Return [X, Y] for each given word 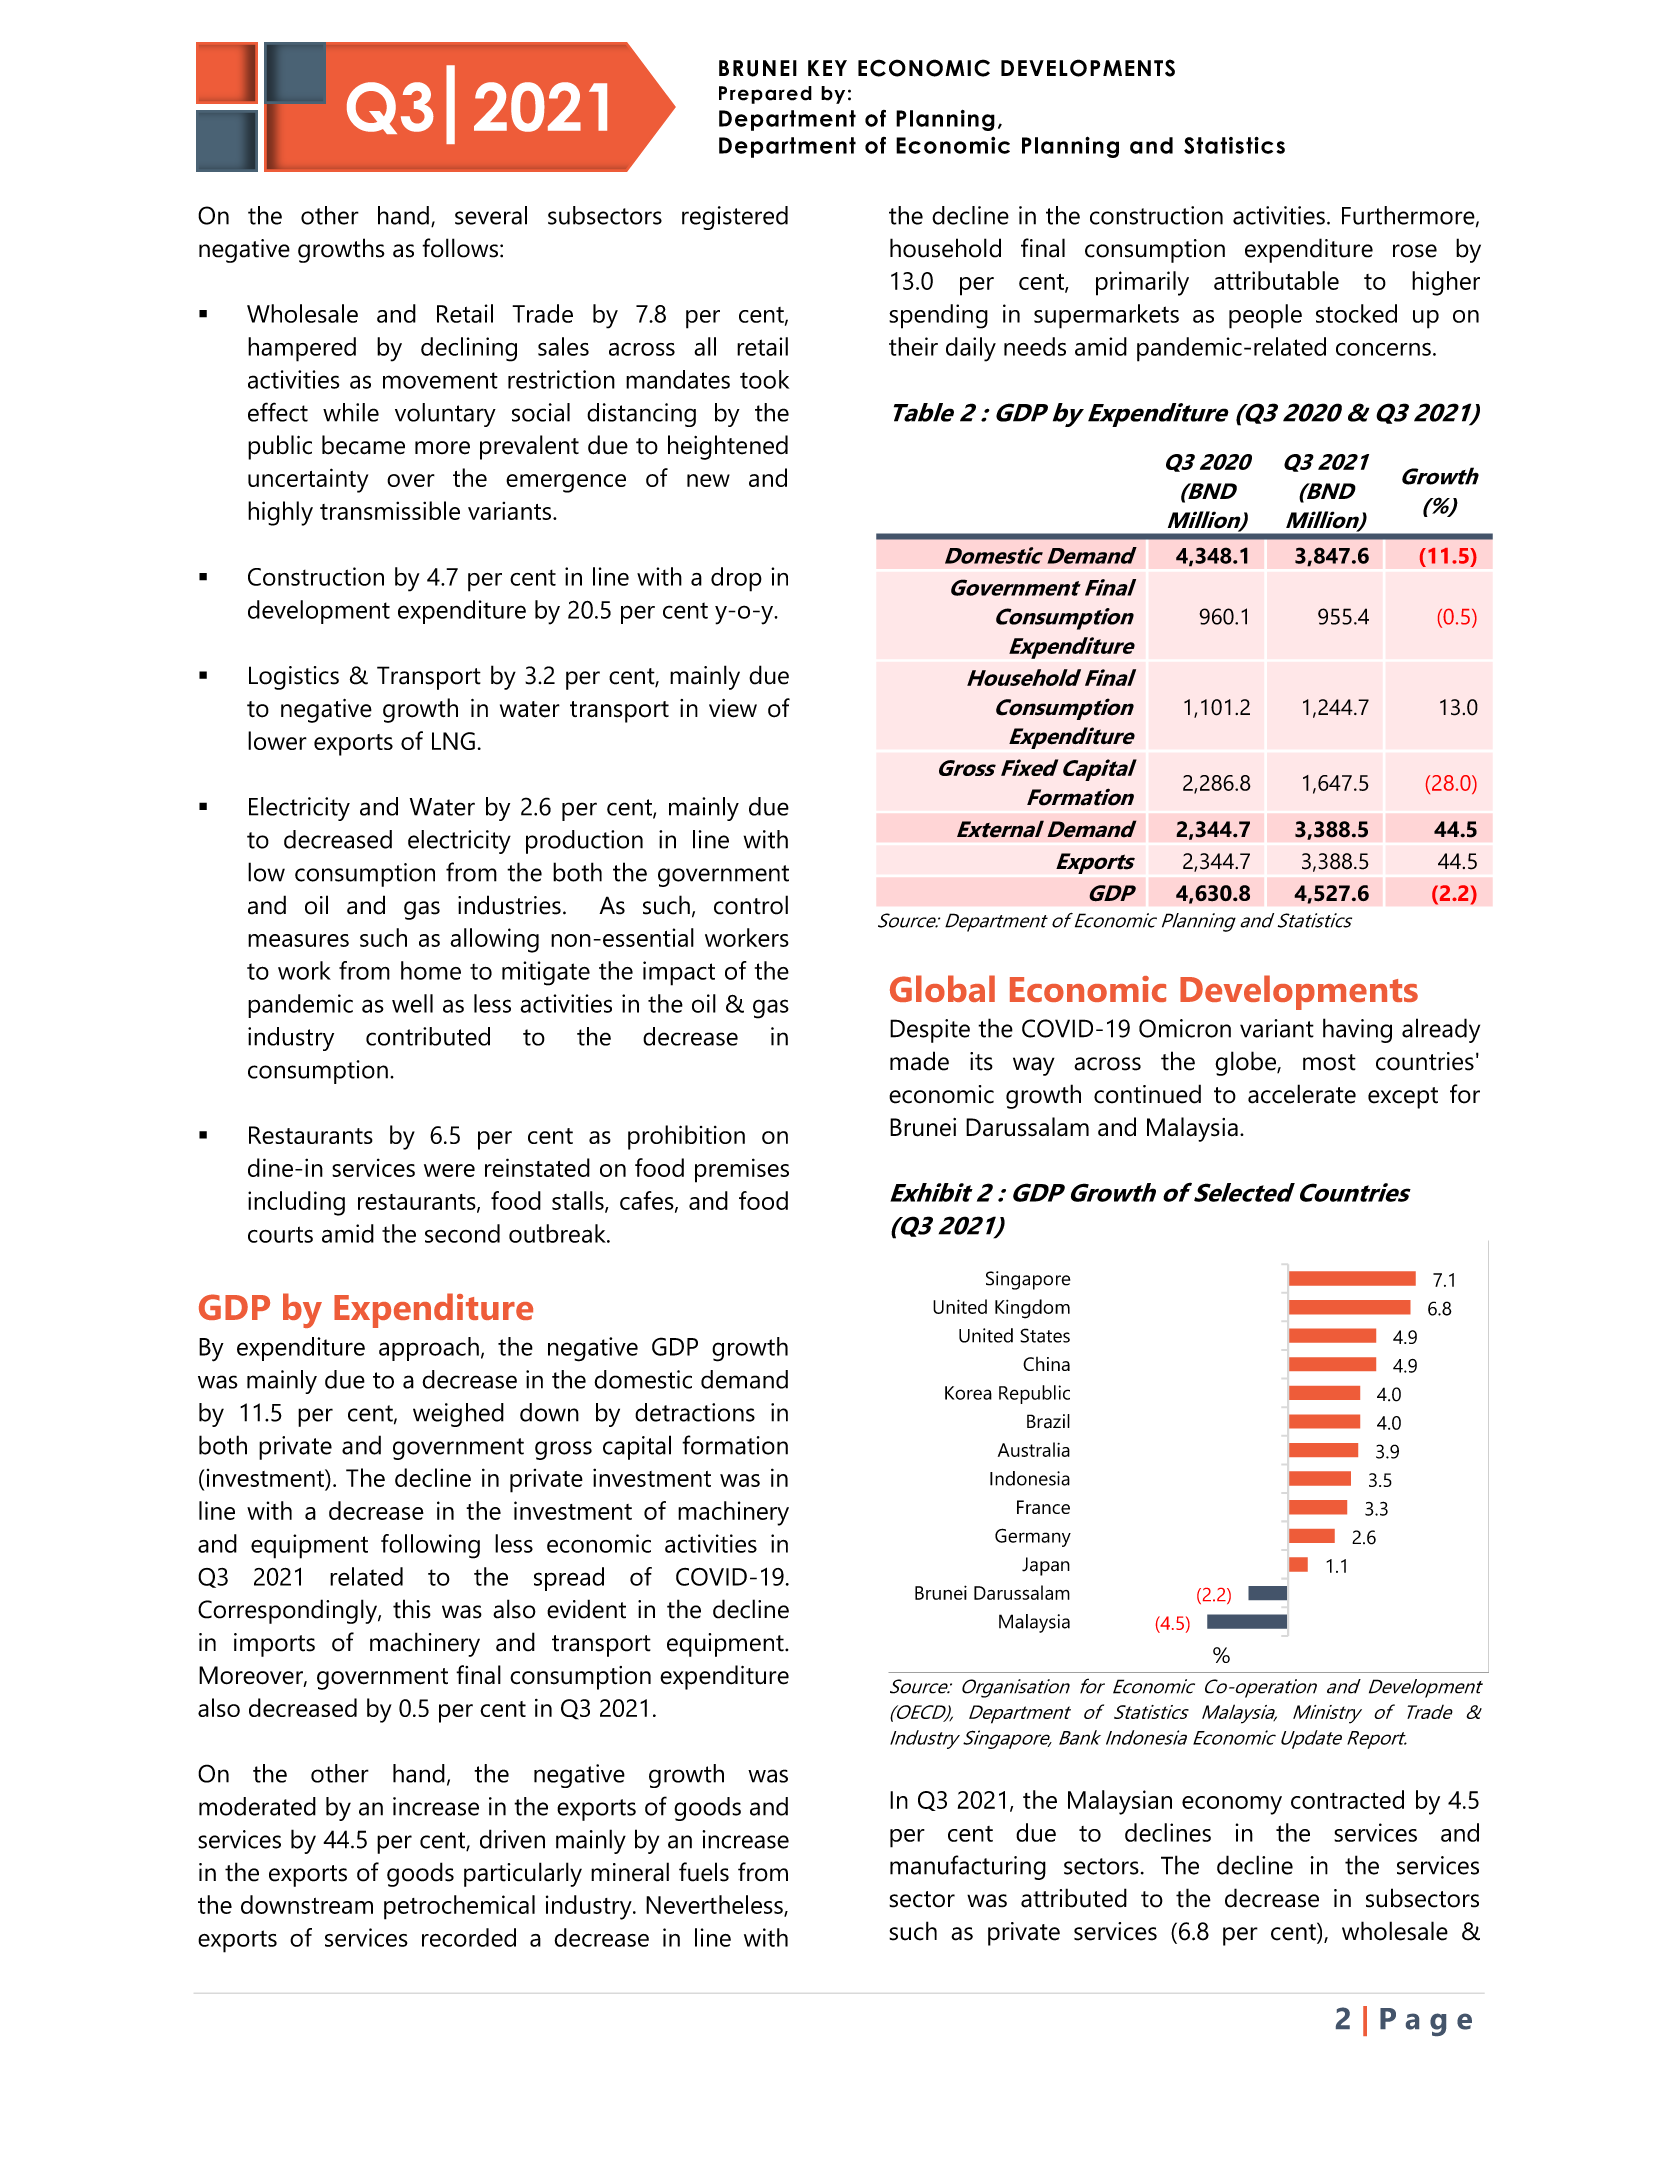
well [412, 1003]
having [1357, 1030]
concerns [1383, 349]
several [491, 215]
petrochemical [459, 1907]
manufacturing [968, 1867]
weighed [458, 1415]
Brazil [1048, 1421]
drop [736, 579]
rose [1415, 251]
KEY [827, 68]
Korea [968, 1393]
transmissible [390, 510]
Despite [930, 1031]
